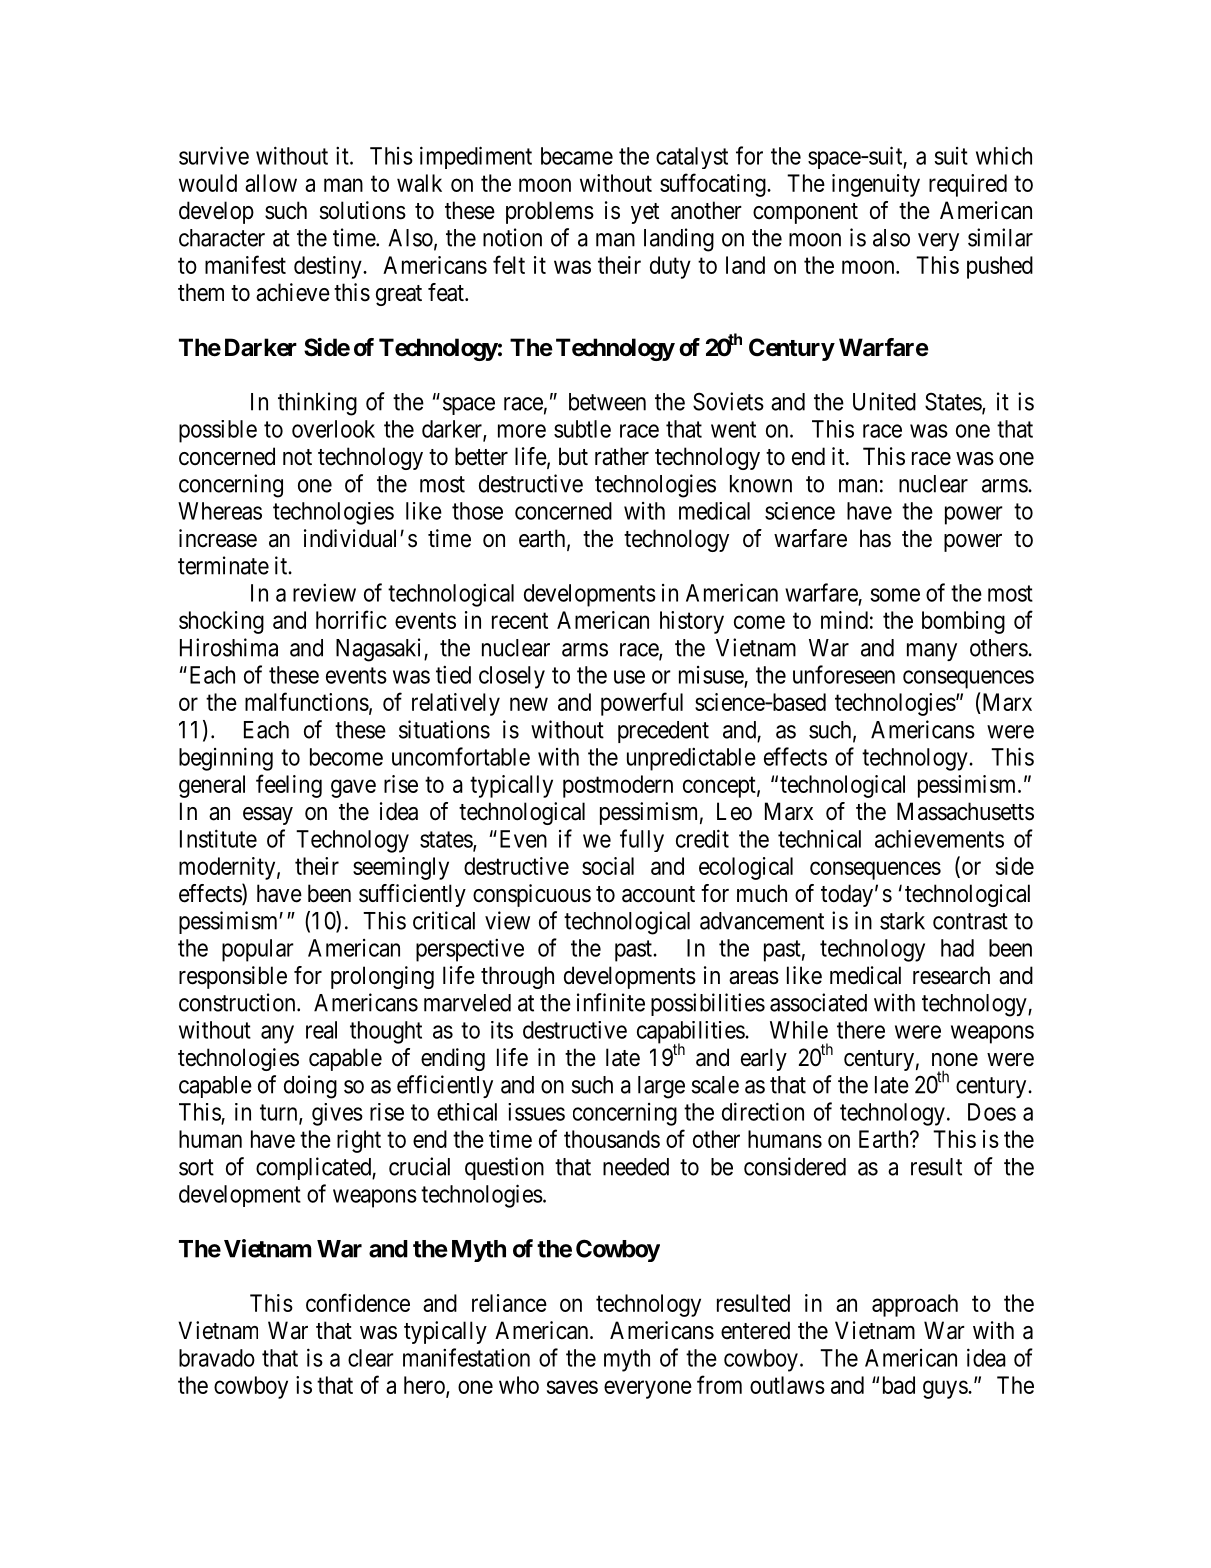 Image resolution: width=1211 pixels, height=1568 pixels. Describe the element at coordinates (310, 1087) in the document. I see `doing` at that location.
